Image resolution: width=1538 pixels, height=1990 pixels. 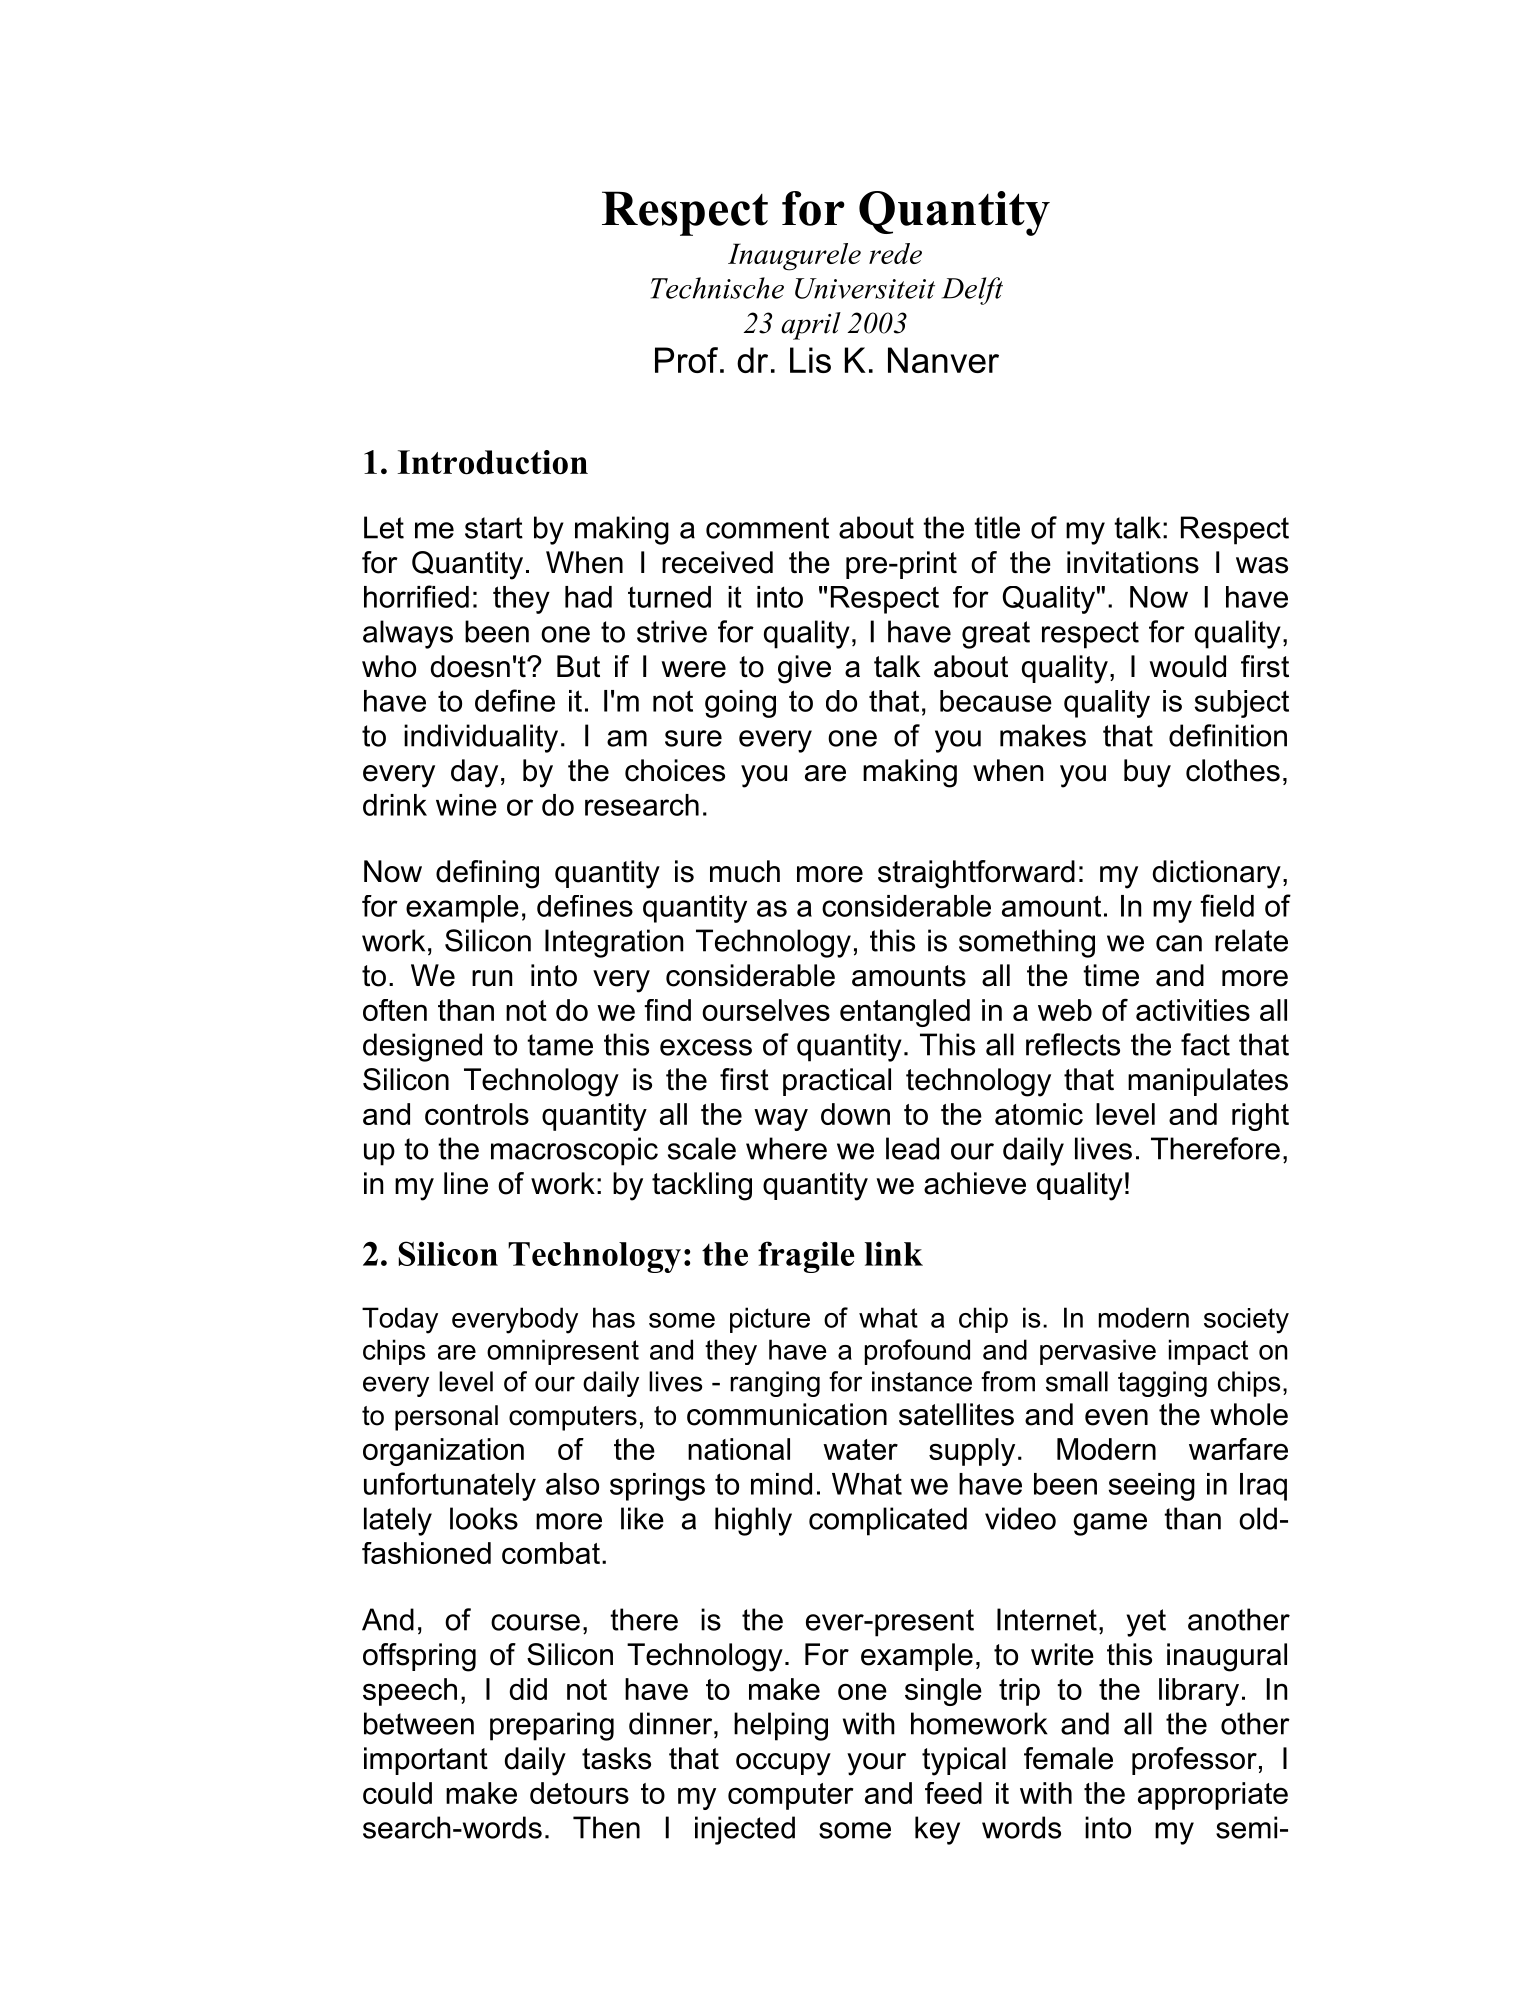 What do you see at coordinates (422, 1047) in the page?
I see `designed` at bounding box center [422, 1047].
